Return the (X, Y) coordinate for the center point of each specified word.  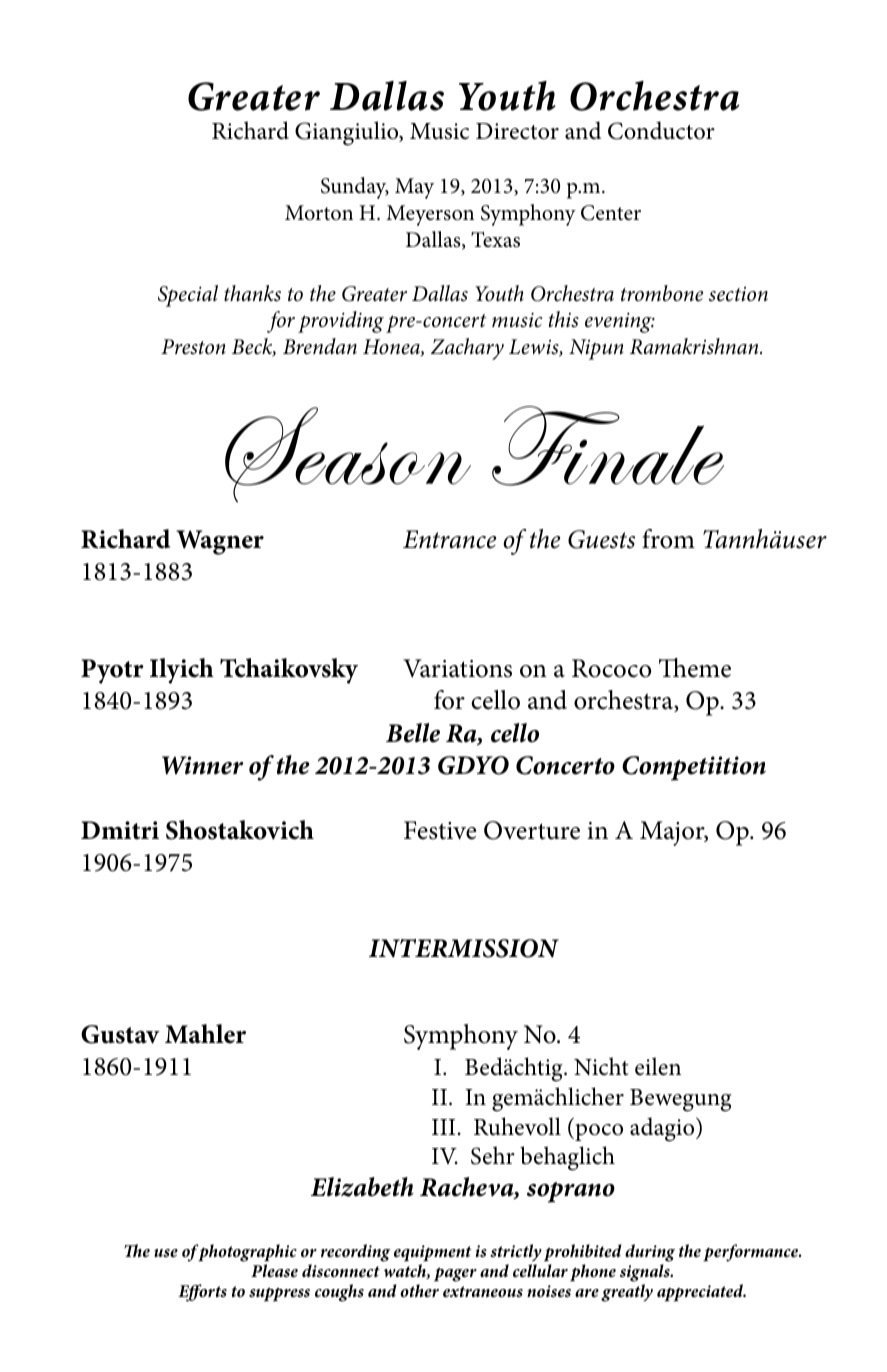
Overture (532, 830)
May (414, 188)
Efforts (202, 1293)
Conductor (661, 130)
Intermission (464, 948)
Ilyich (182, 671)
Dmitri (120, 830)
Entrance (449, 539)
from (668, 539)
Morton (319, 213)
